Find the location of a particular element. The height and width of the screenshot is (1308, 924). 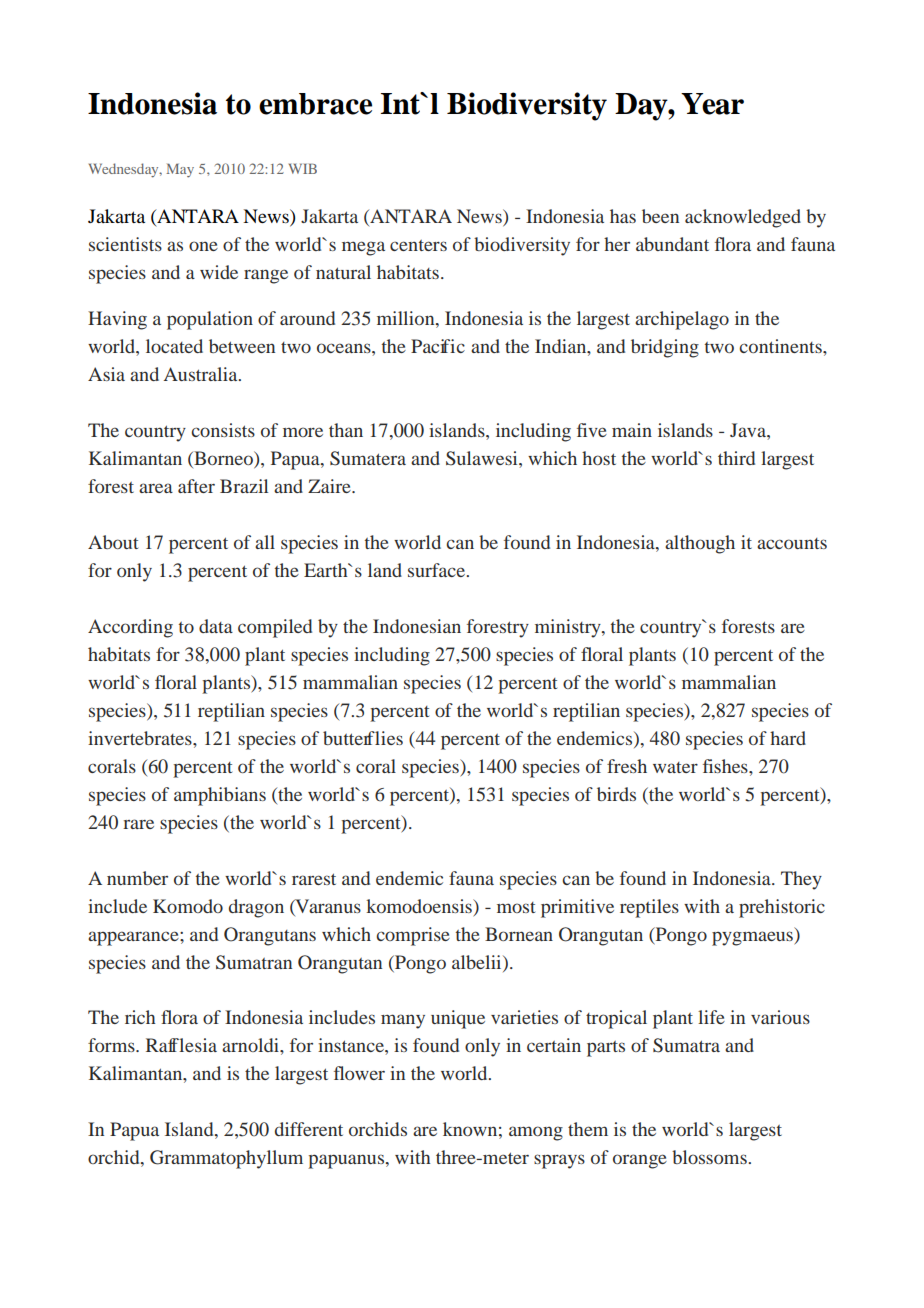

amphibians is located at coordinates (220, 796).
